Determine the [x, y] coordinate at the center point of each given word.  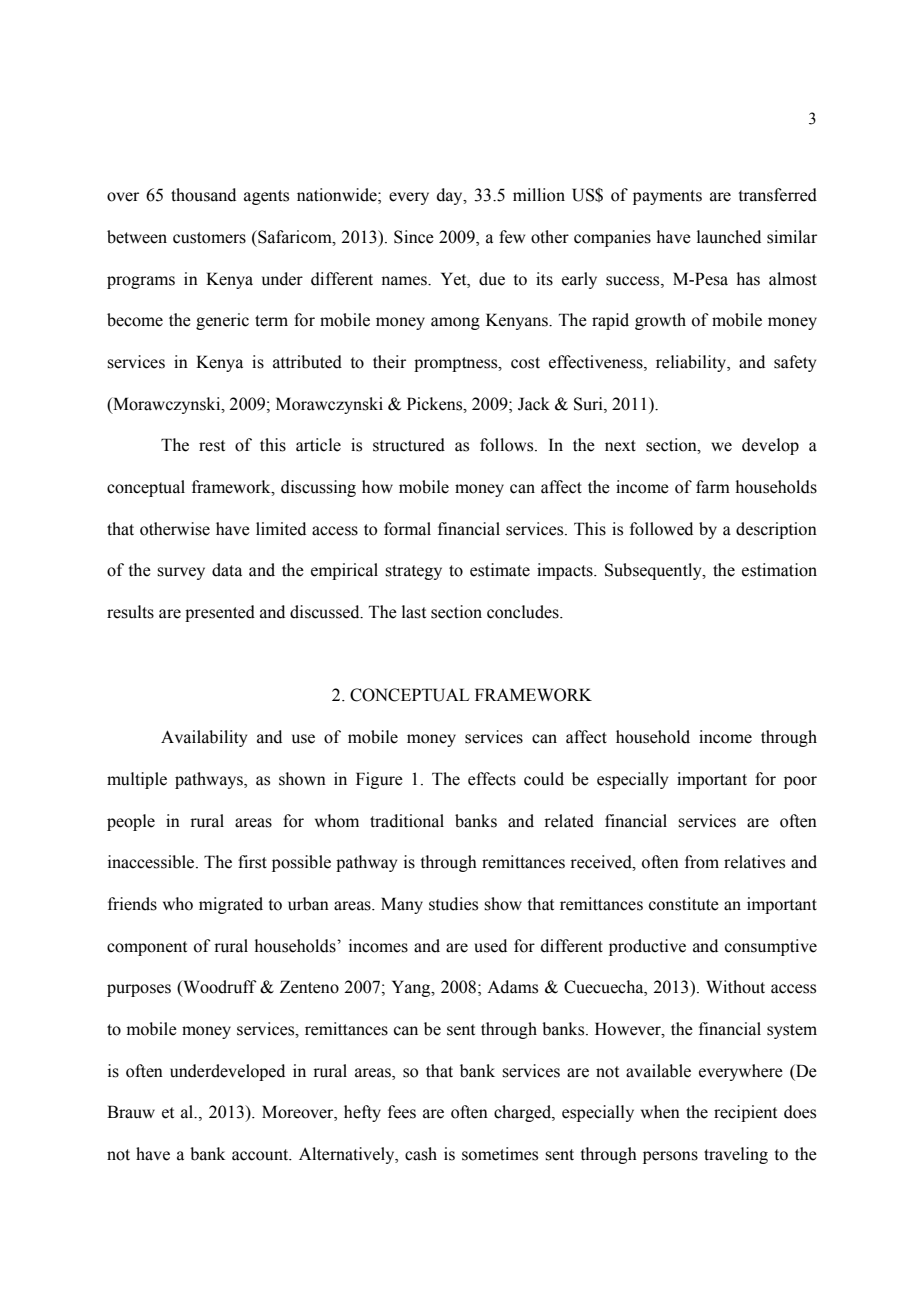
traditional [407, 821]
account [261, 1155]
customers [209, 238]
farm [713, 487]
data [227, 570]
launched [729, 237]
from [702, 862]
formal [407, 529]
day [451, 196]
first [252, 862]
